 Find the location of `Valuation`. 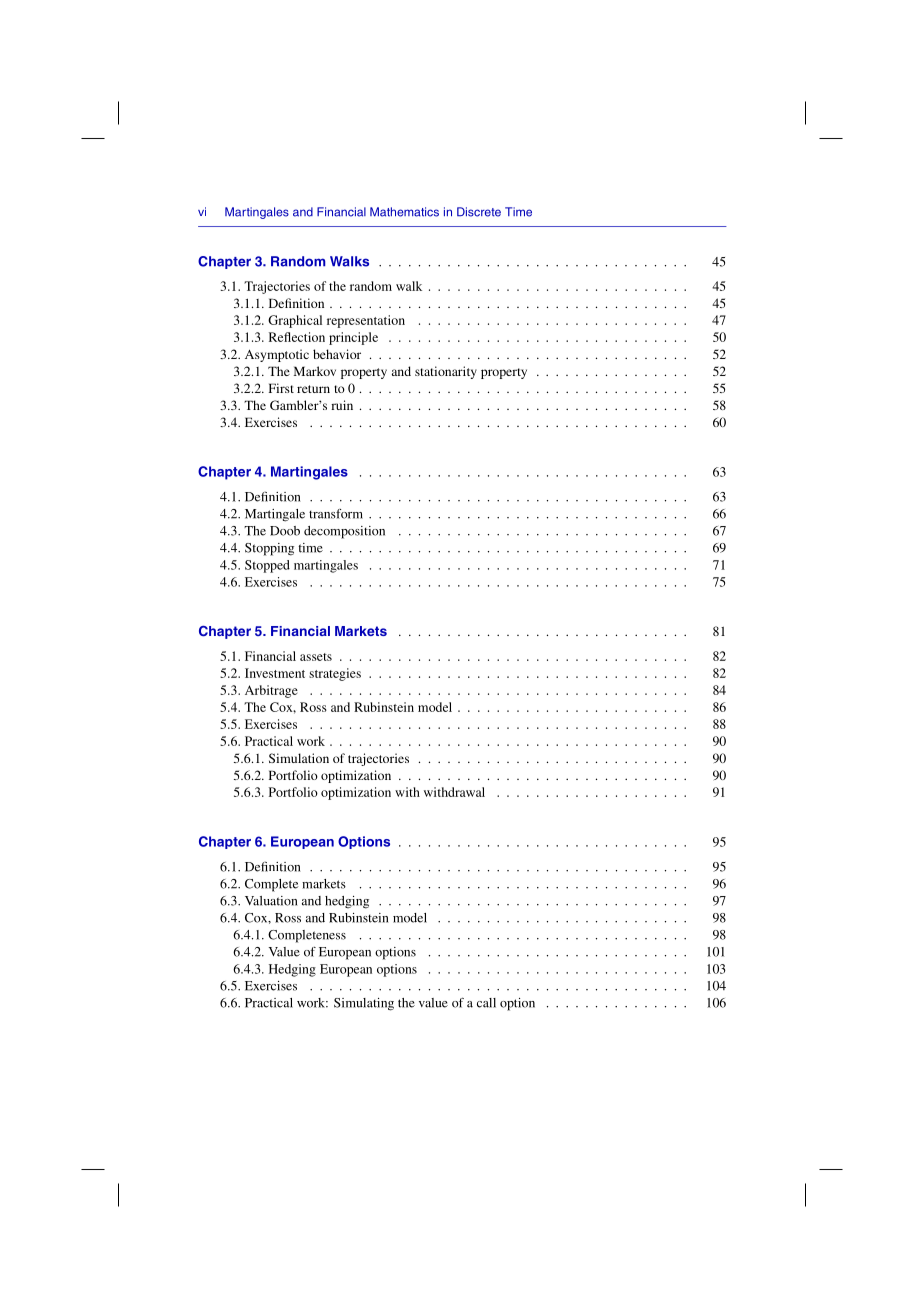

Valuation is located at coordinates (271, 901).
